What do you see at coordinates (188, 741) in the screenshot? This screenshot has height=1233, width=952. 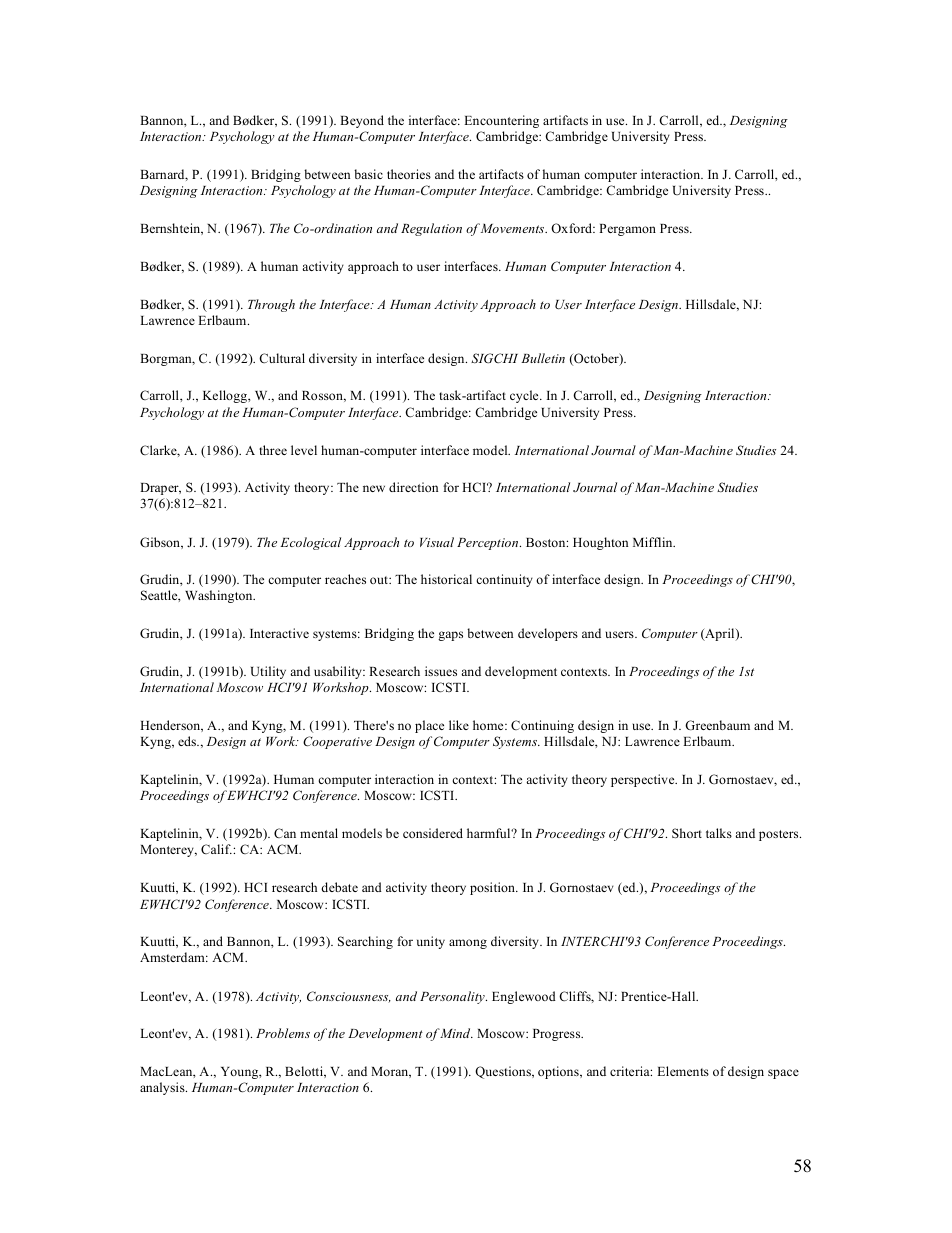 I see `eds` at bounding box center [188, 741].
